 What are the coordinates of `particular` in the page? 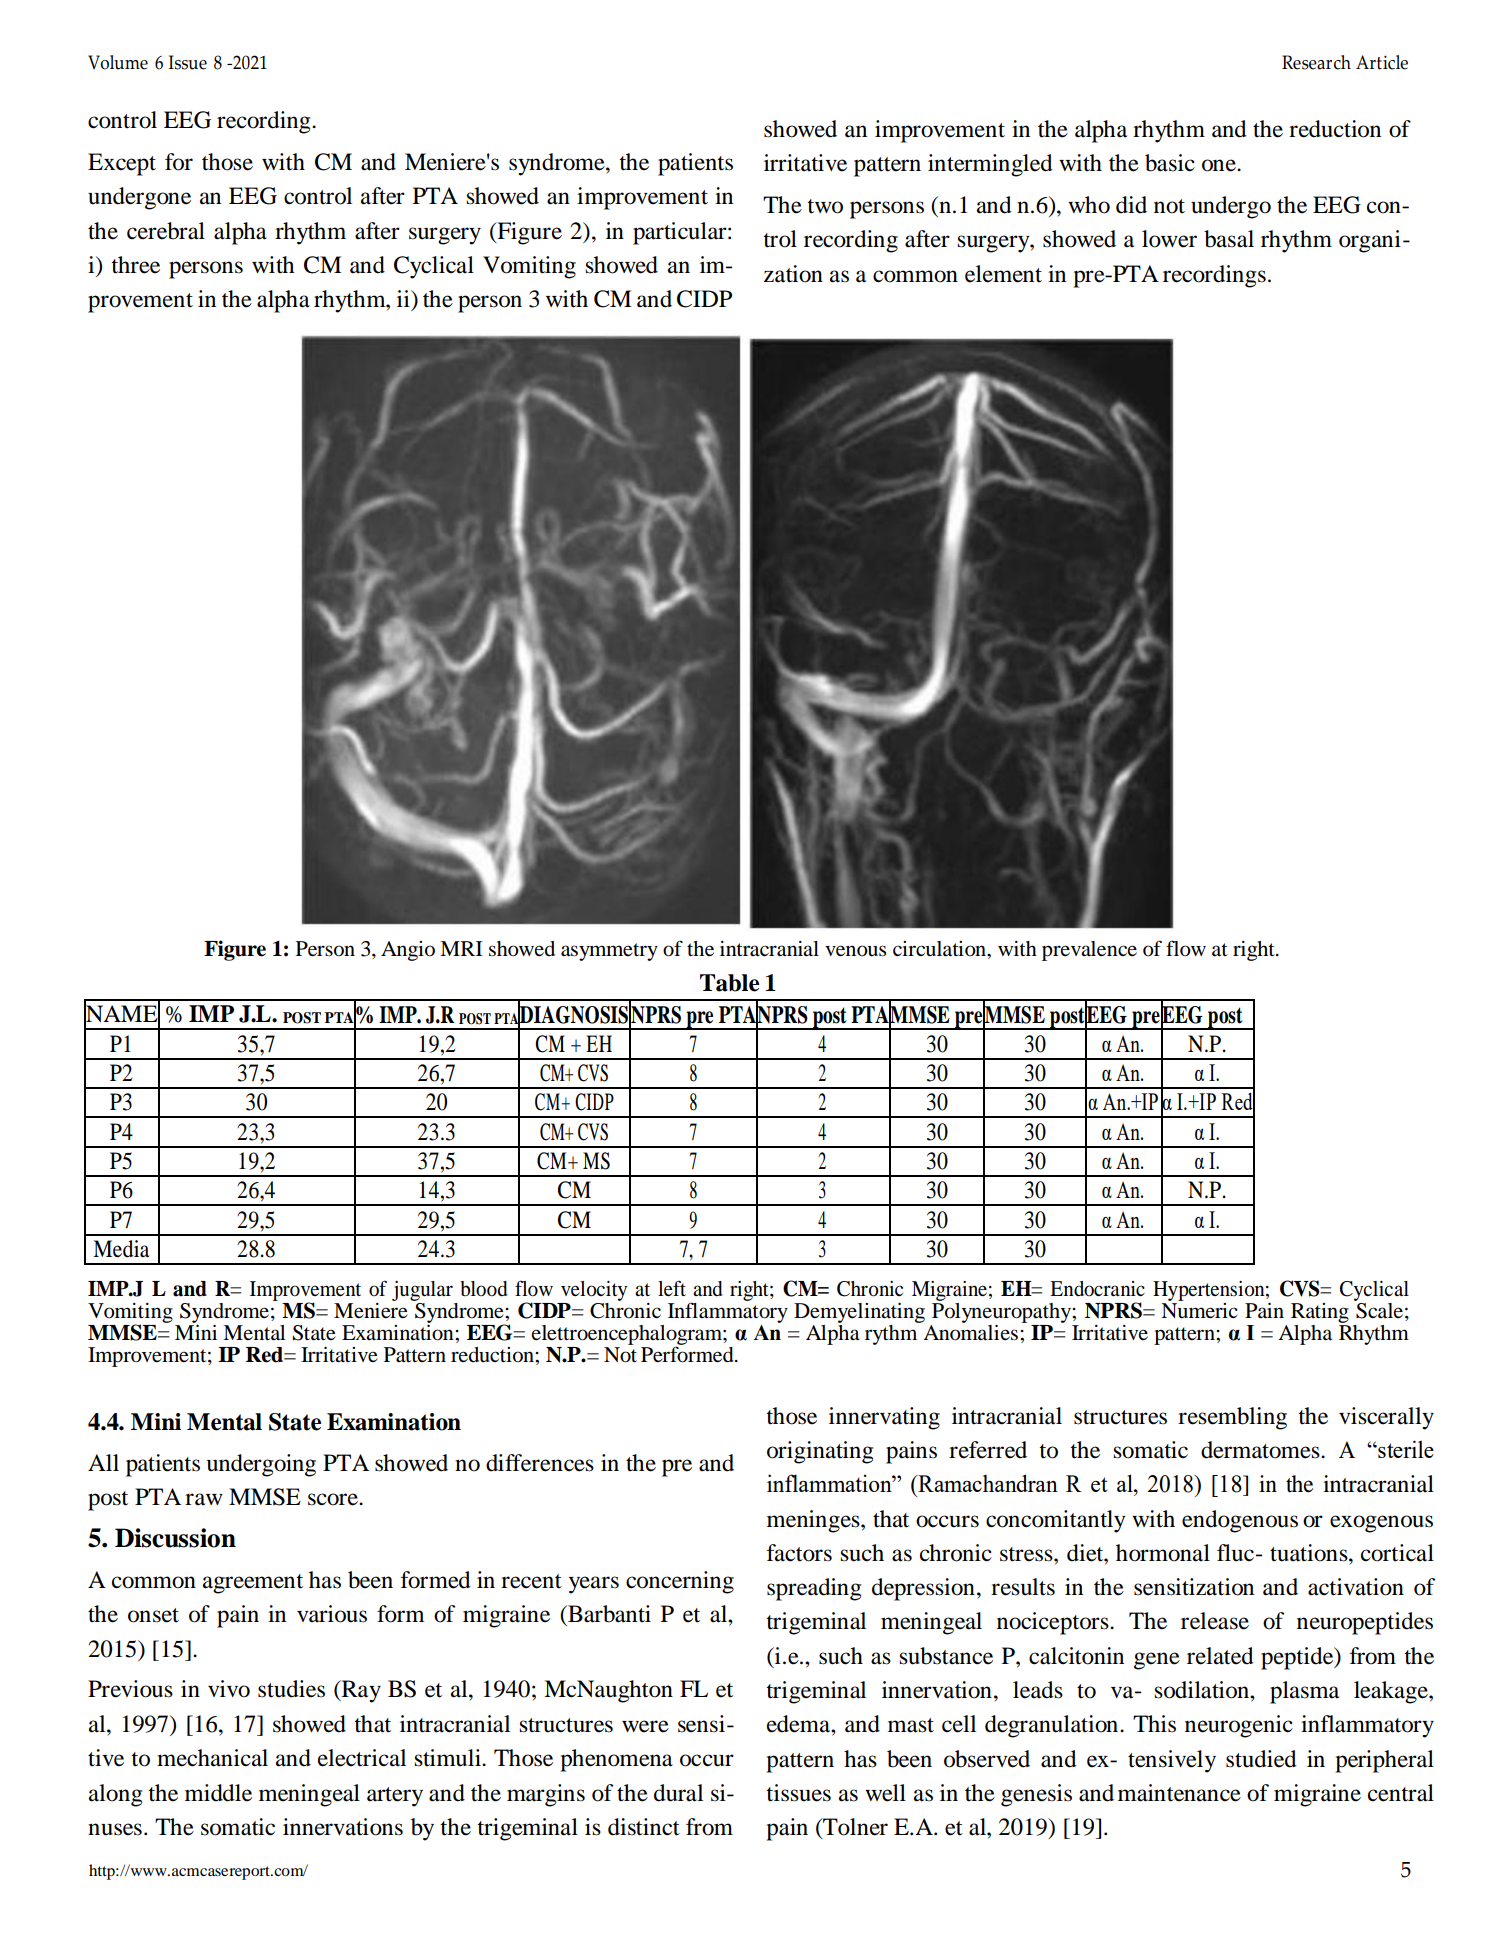 It's located at (681, 233).
